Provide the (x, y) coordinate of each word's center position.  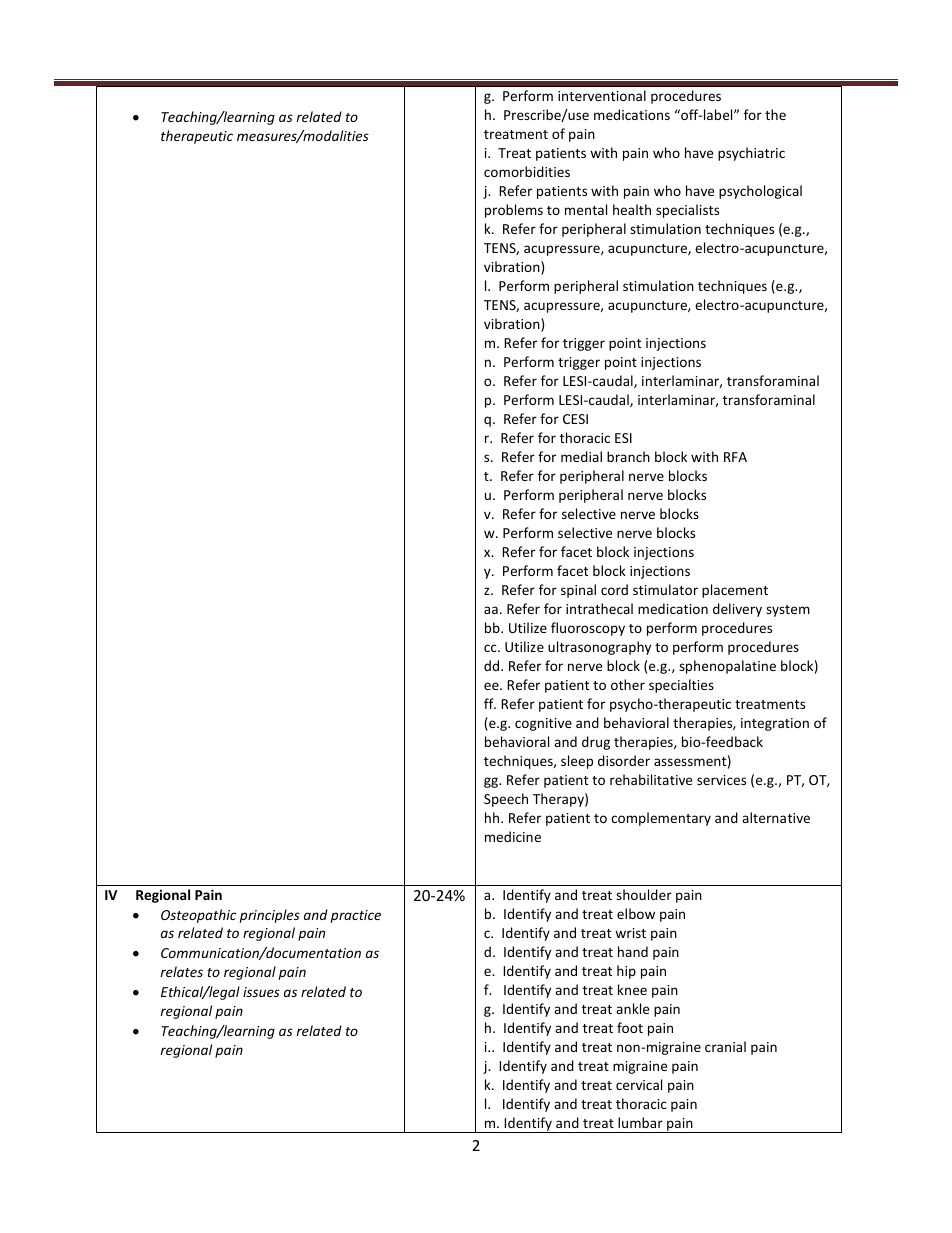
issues (261, 992)
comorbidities (527, 171)
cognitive (543, 724)
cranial (725, 1046)
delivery (737, 610)
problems (514, 211)
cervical (639, 1084)
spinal (578, 591)
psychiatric (751, 154)
